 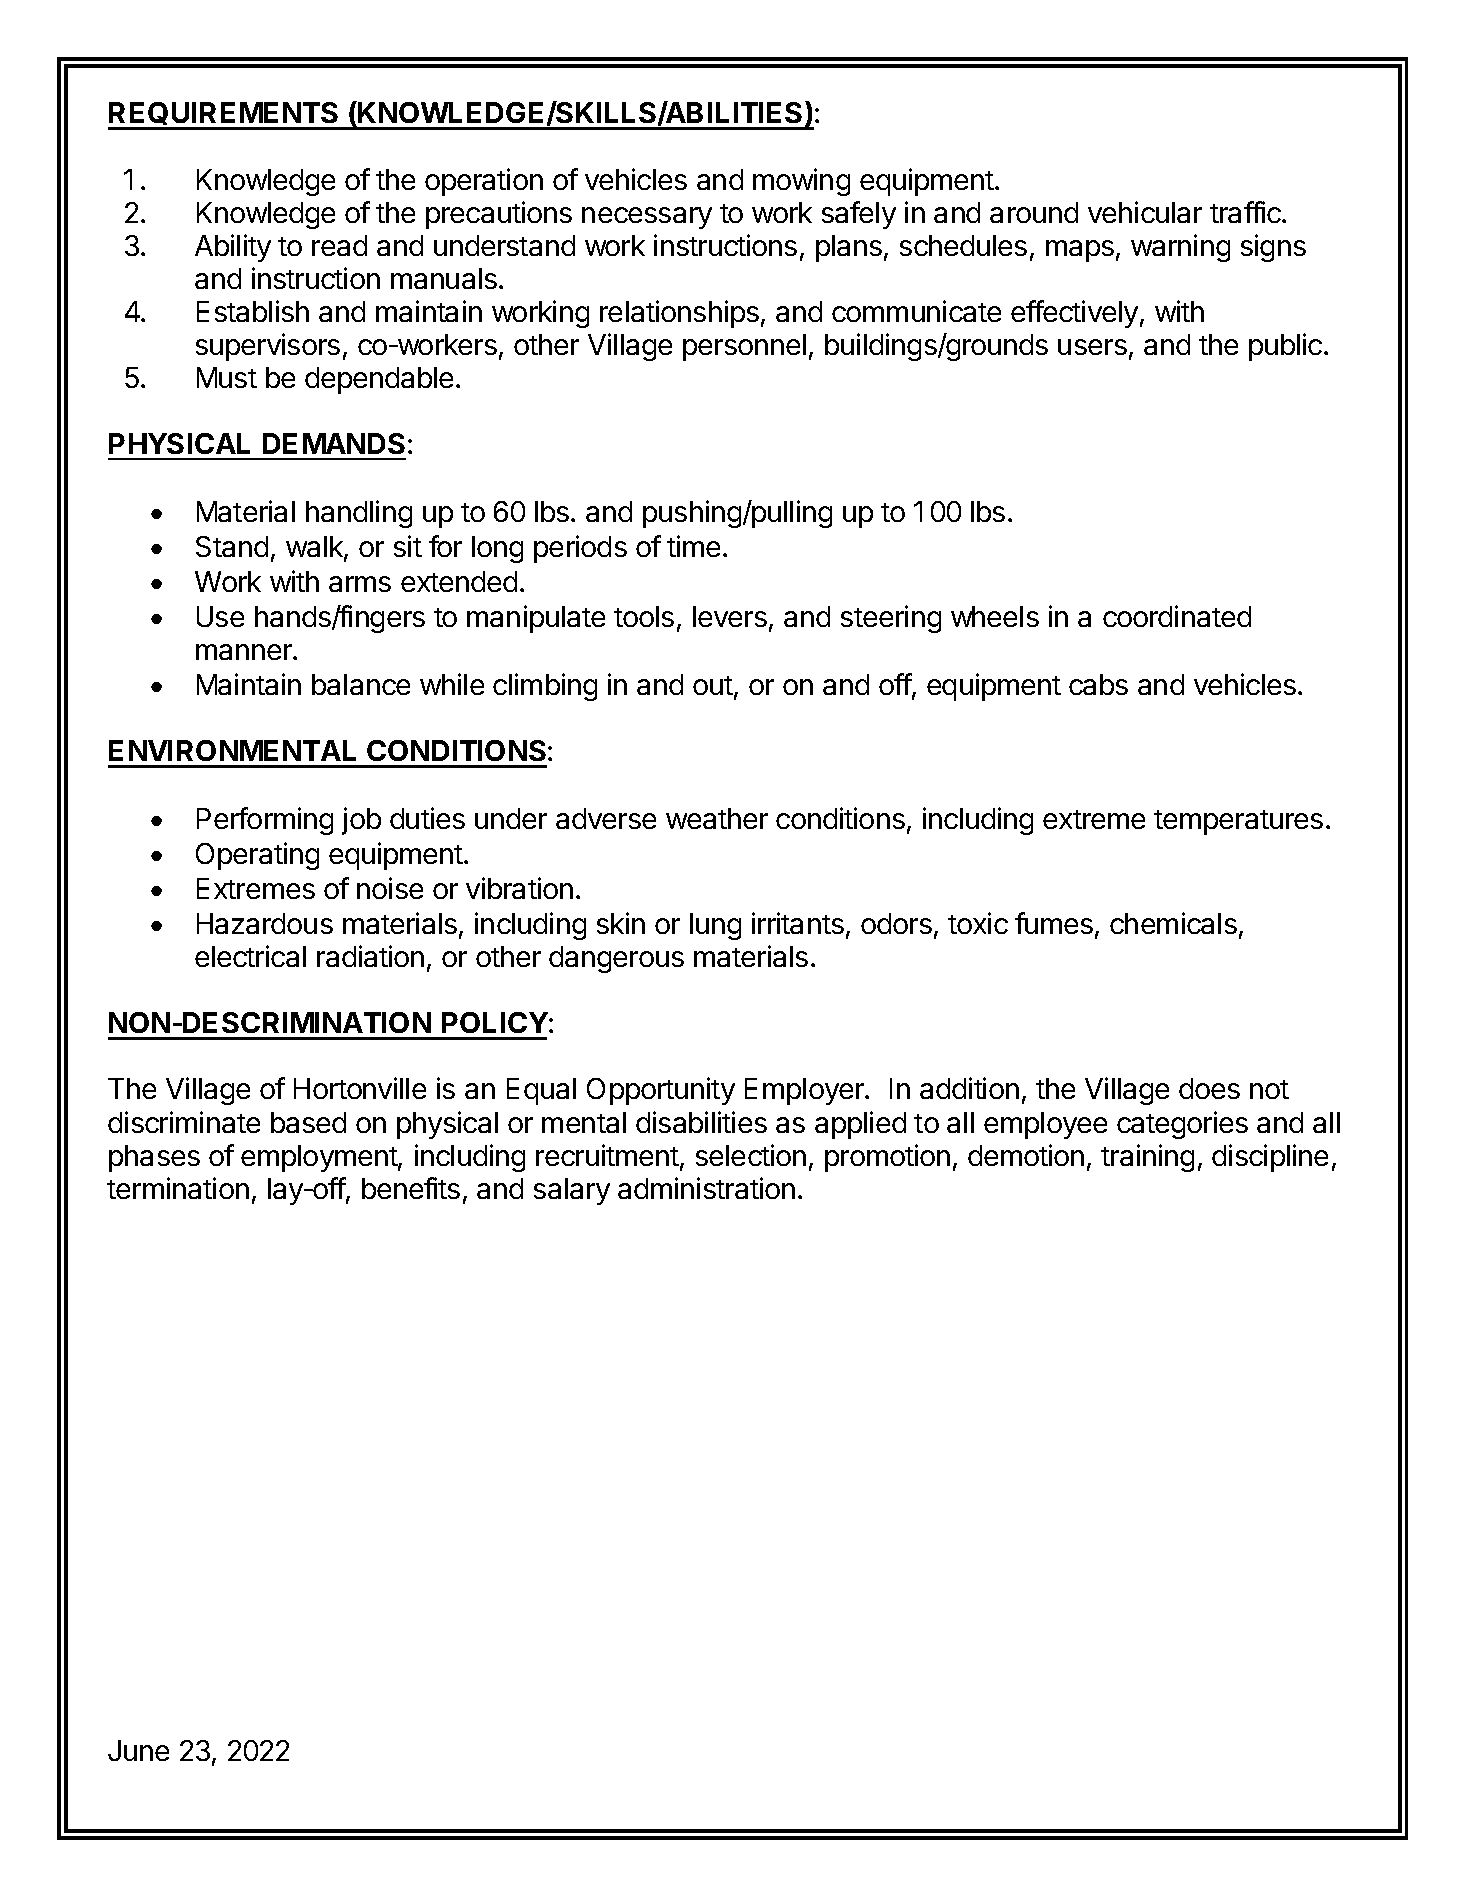 What do you see at coordinates (1177, 616) in the screenshot?
I see `coordinated` at bounding box center [1177, 616].
